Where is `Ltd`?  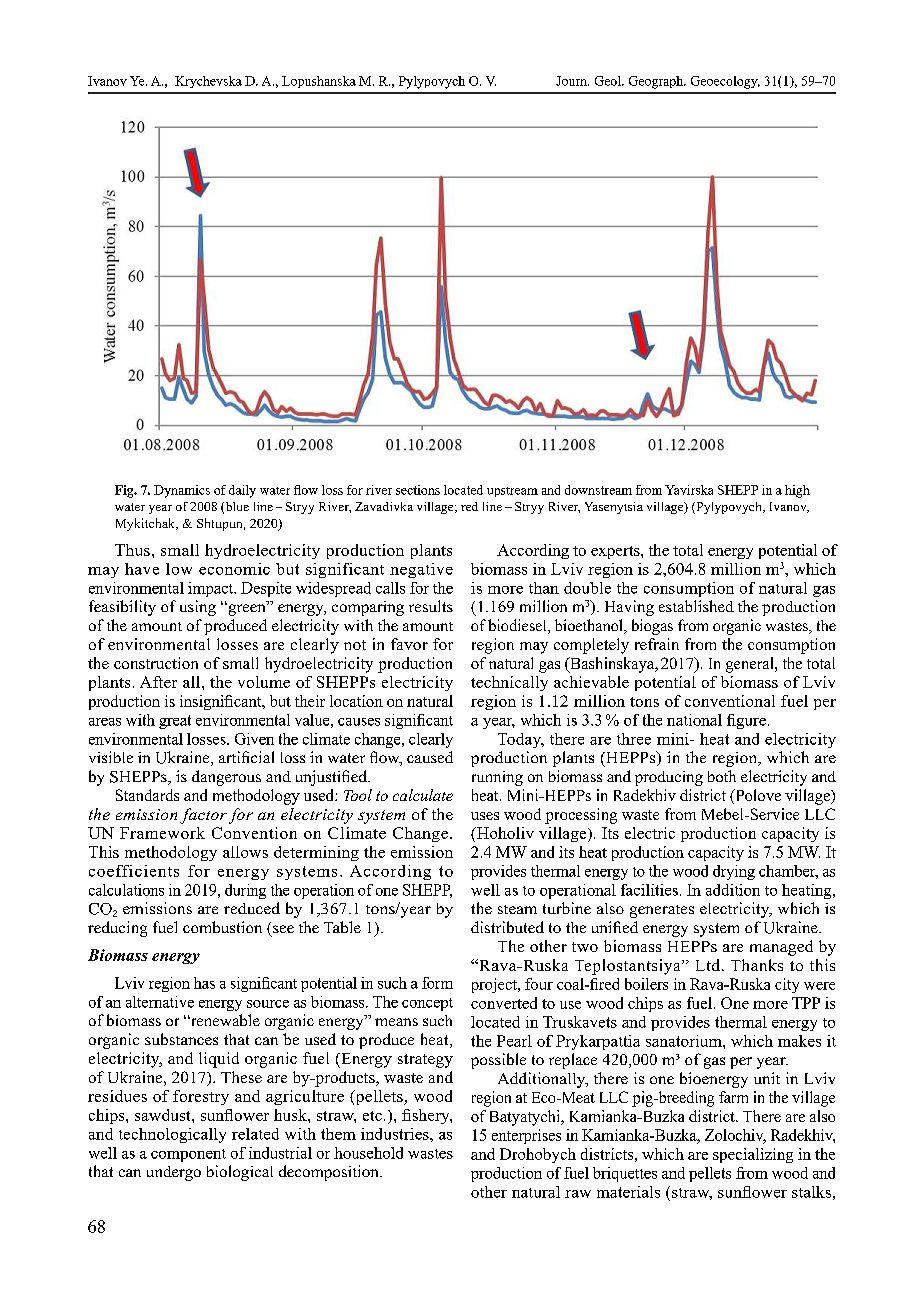
Ltd is located at coordinates (709, 965).
